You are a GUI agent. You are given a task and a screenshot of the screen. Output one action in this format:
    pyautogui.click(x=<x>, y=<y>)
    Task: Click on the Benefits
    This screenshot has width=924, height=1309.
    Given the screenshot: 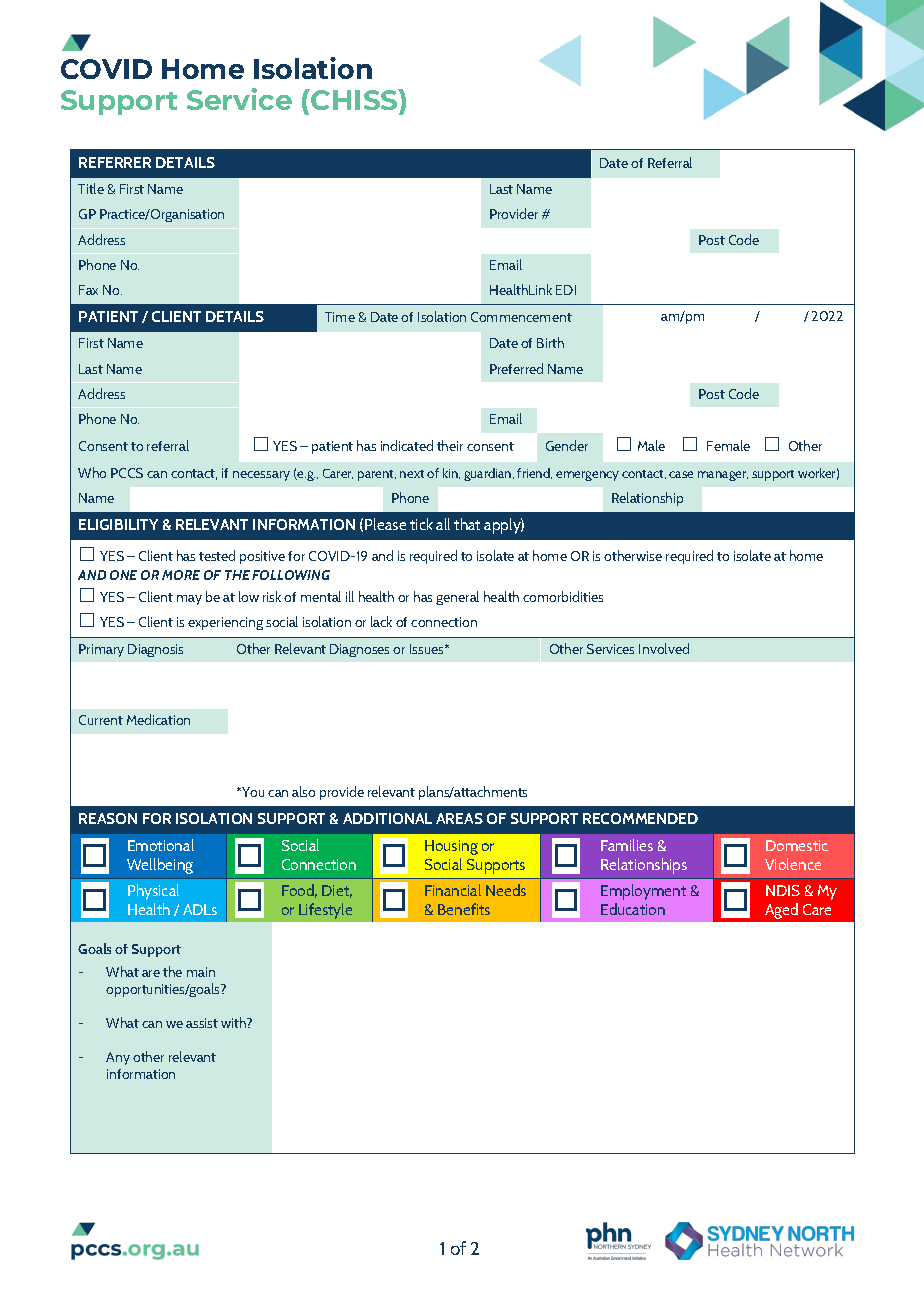 What is the action you would take?
    pyautogui.click(x=464, y=909)
